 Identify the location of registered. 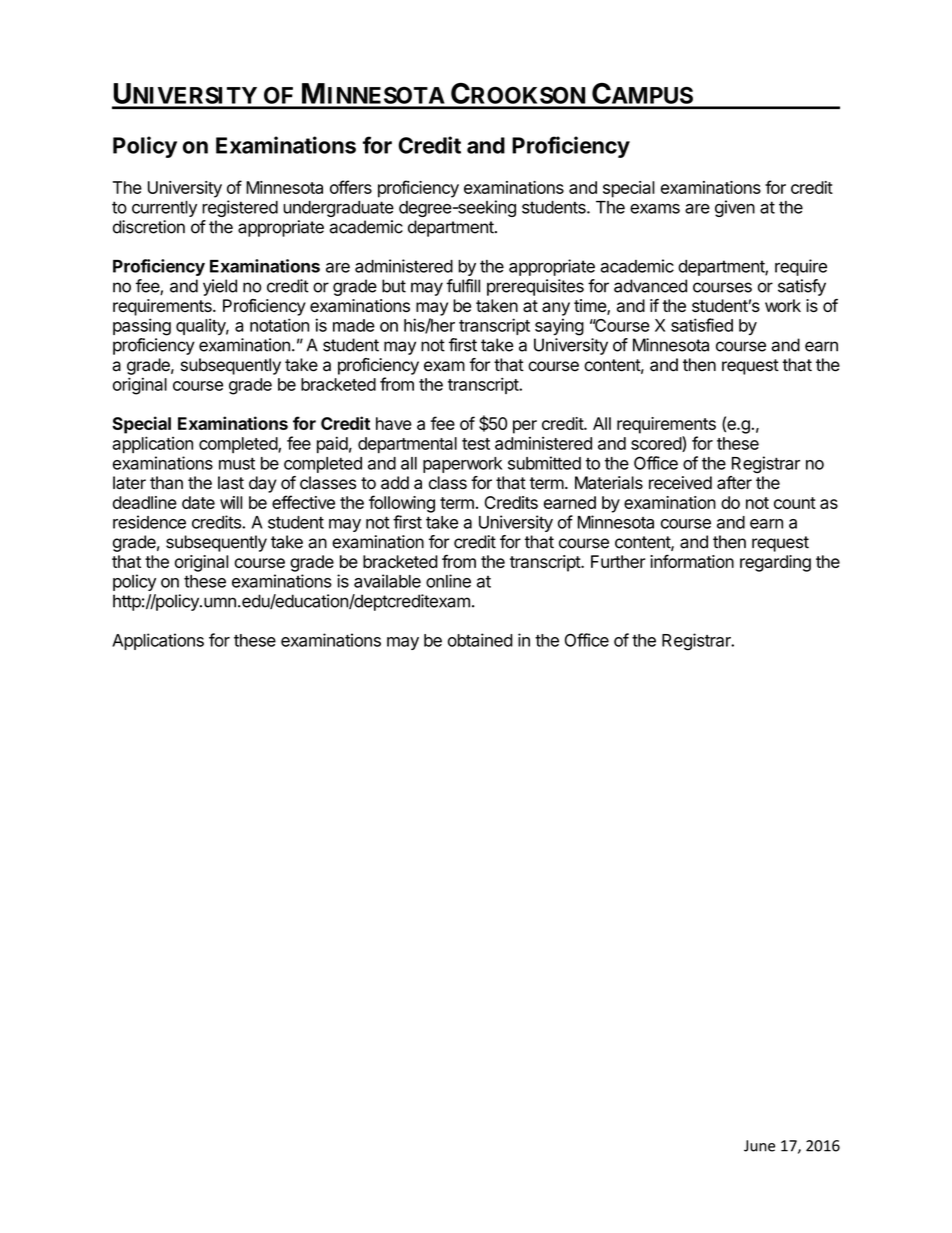
(240, 208).
